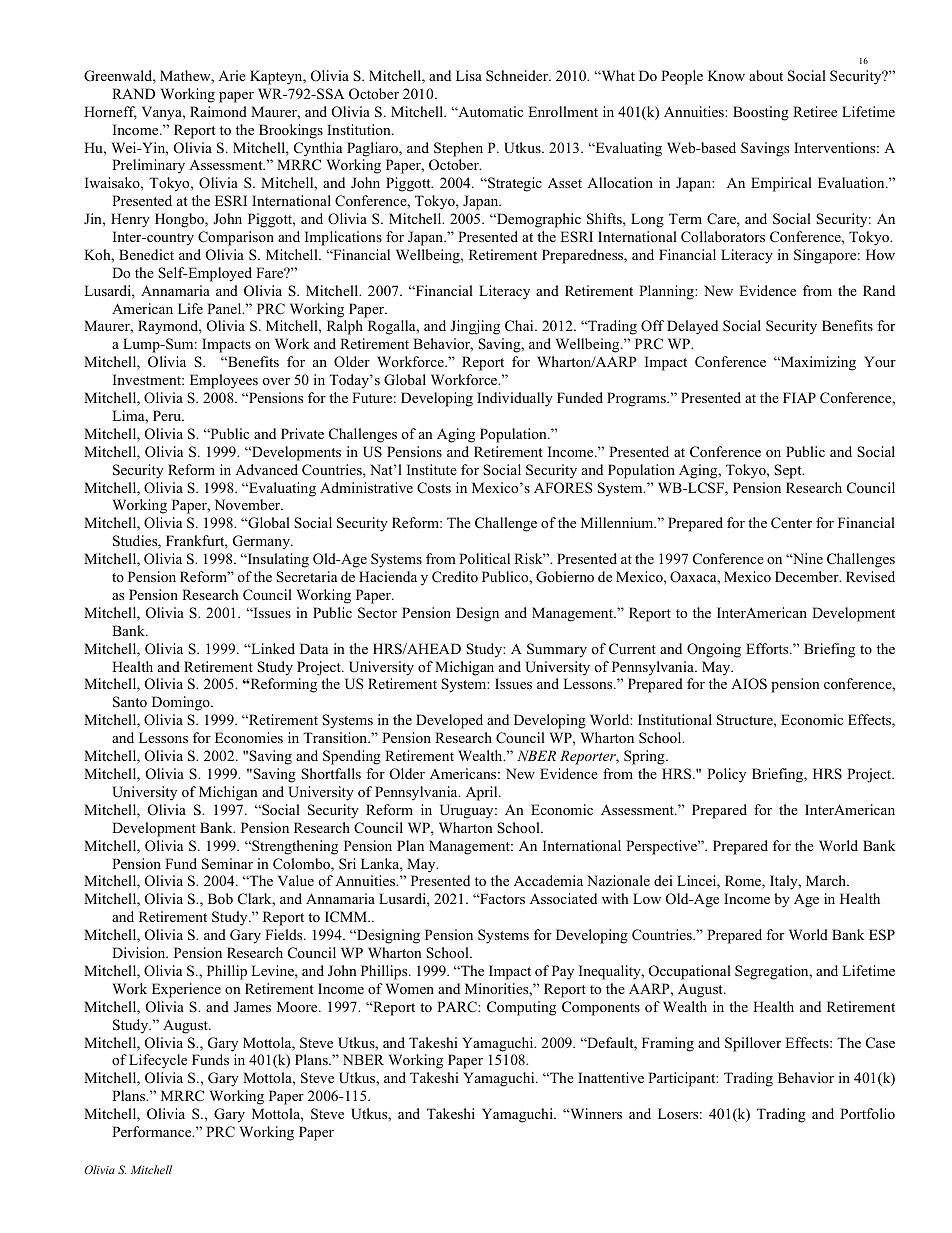 The image size is (952, 1233). What do you see at coordinates (867, 1113) in the image?
I see `Portfolio` at bounding box center [867, 1113].
